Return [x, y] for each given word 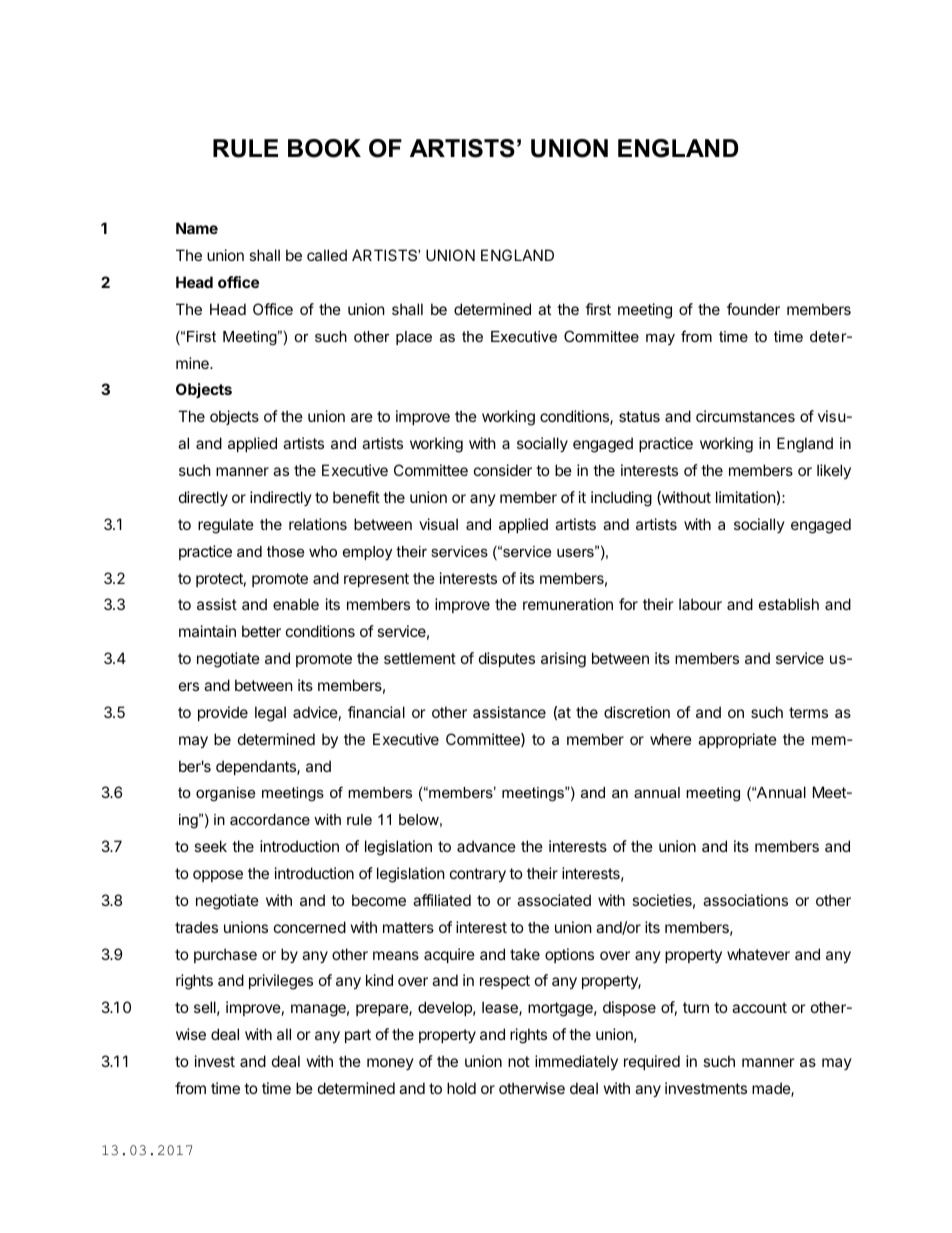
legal [270, 714]
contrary [478, 875]
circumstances [745, 416]
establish [789, 604]
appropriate [737, 740]
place [414, 338]
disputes [507, 659]
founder [753, 309]
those [285, 551]
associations [745, 900]
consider [503, 470]
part [358, 1036]
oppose [218, 876]
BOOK [324, 148]
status [639, 416]
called [327, 255]
